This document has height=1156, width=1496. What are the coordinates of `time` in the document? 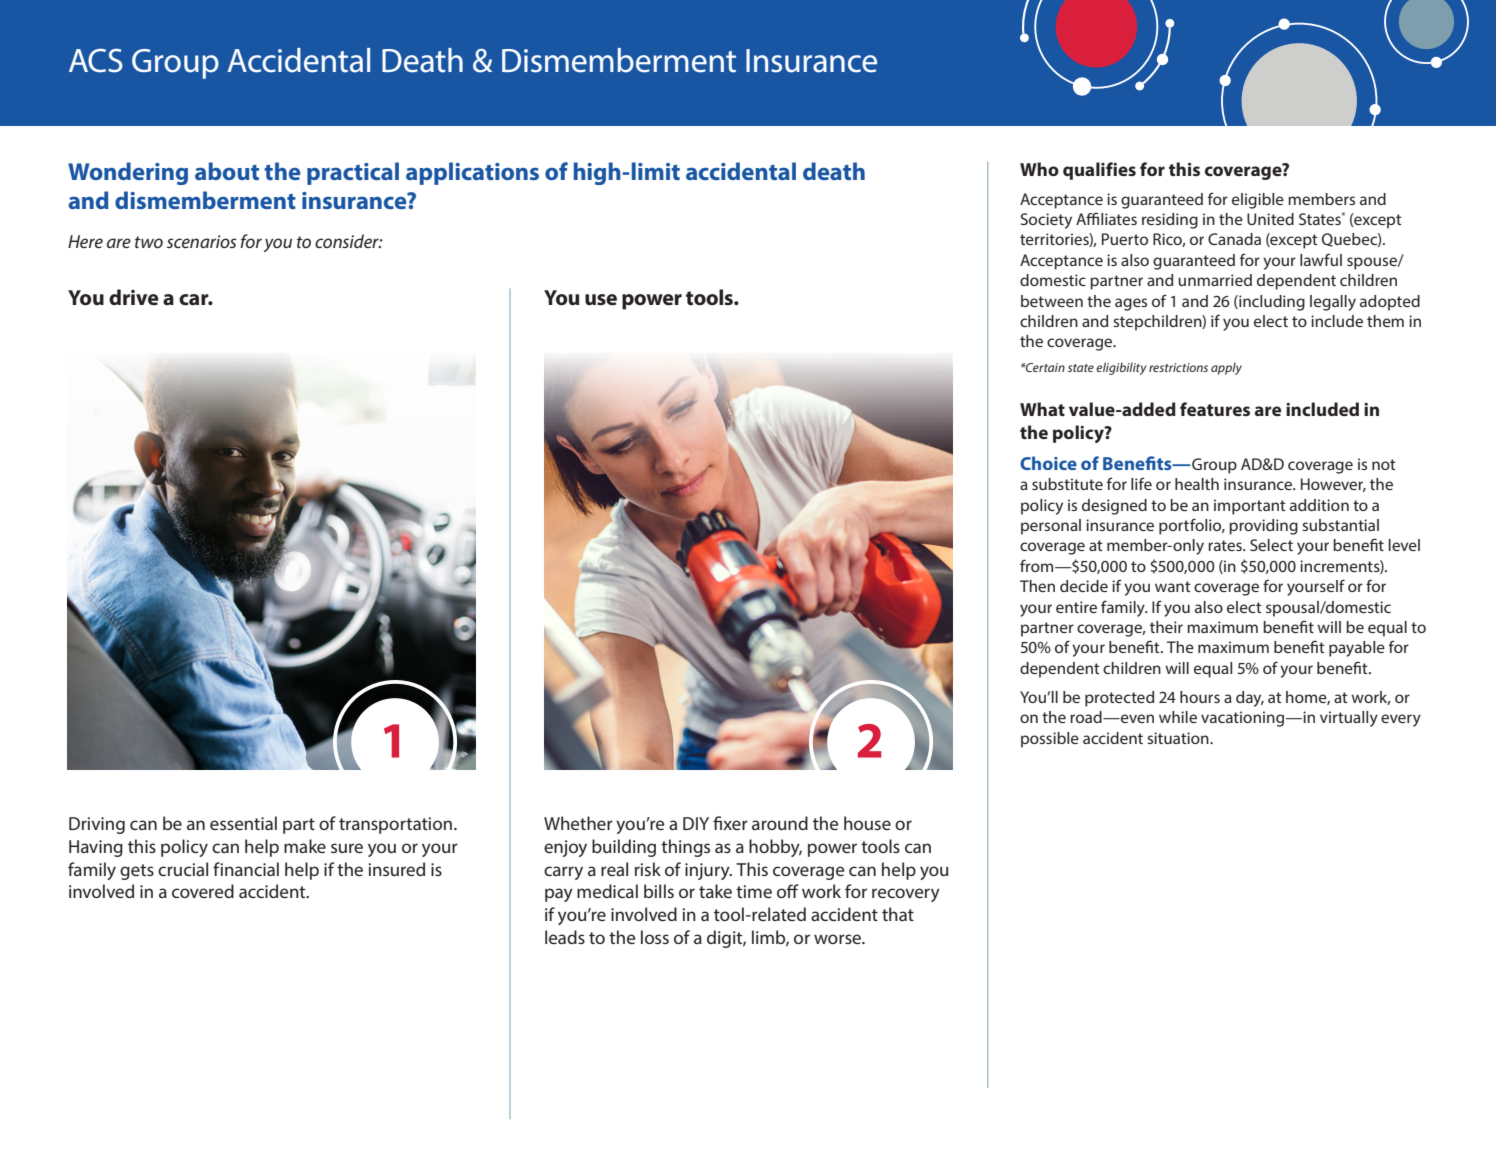 It's located at (754, 891).
